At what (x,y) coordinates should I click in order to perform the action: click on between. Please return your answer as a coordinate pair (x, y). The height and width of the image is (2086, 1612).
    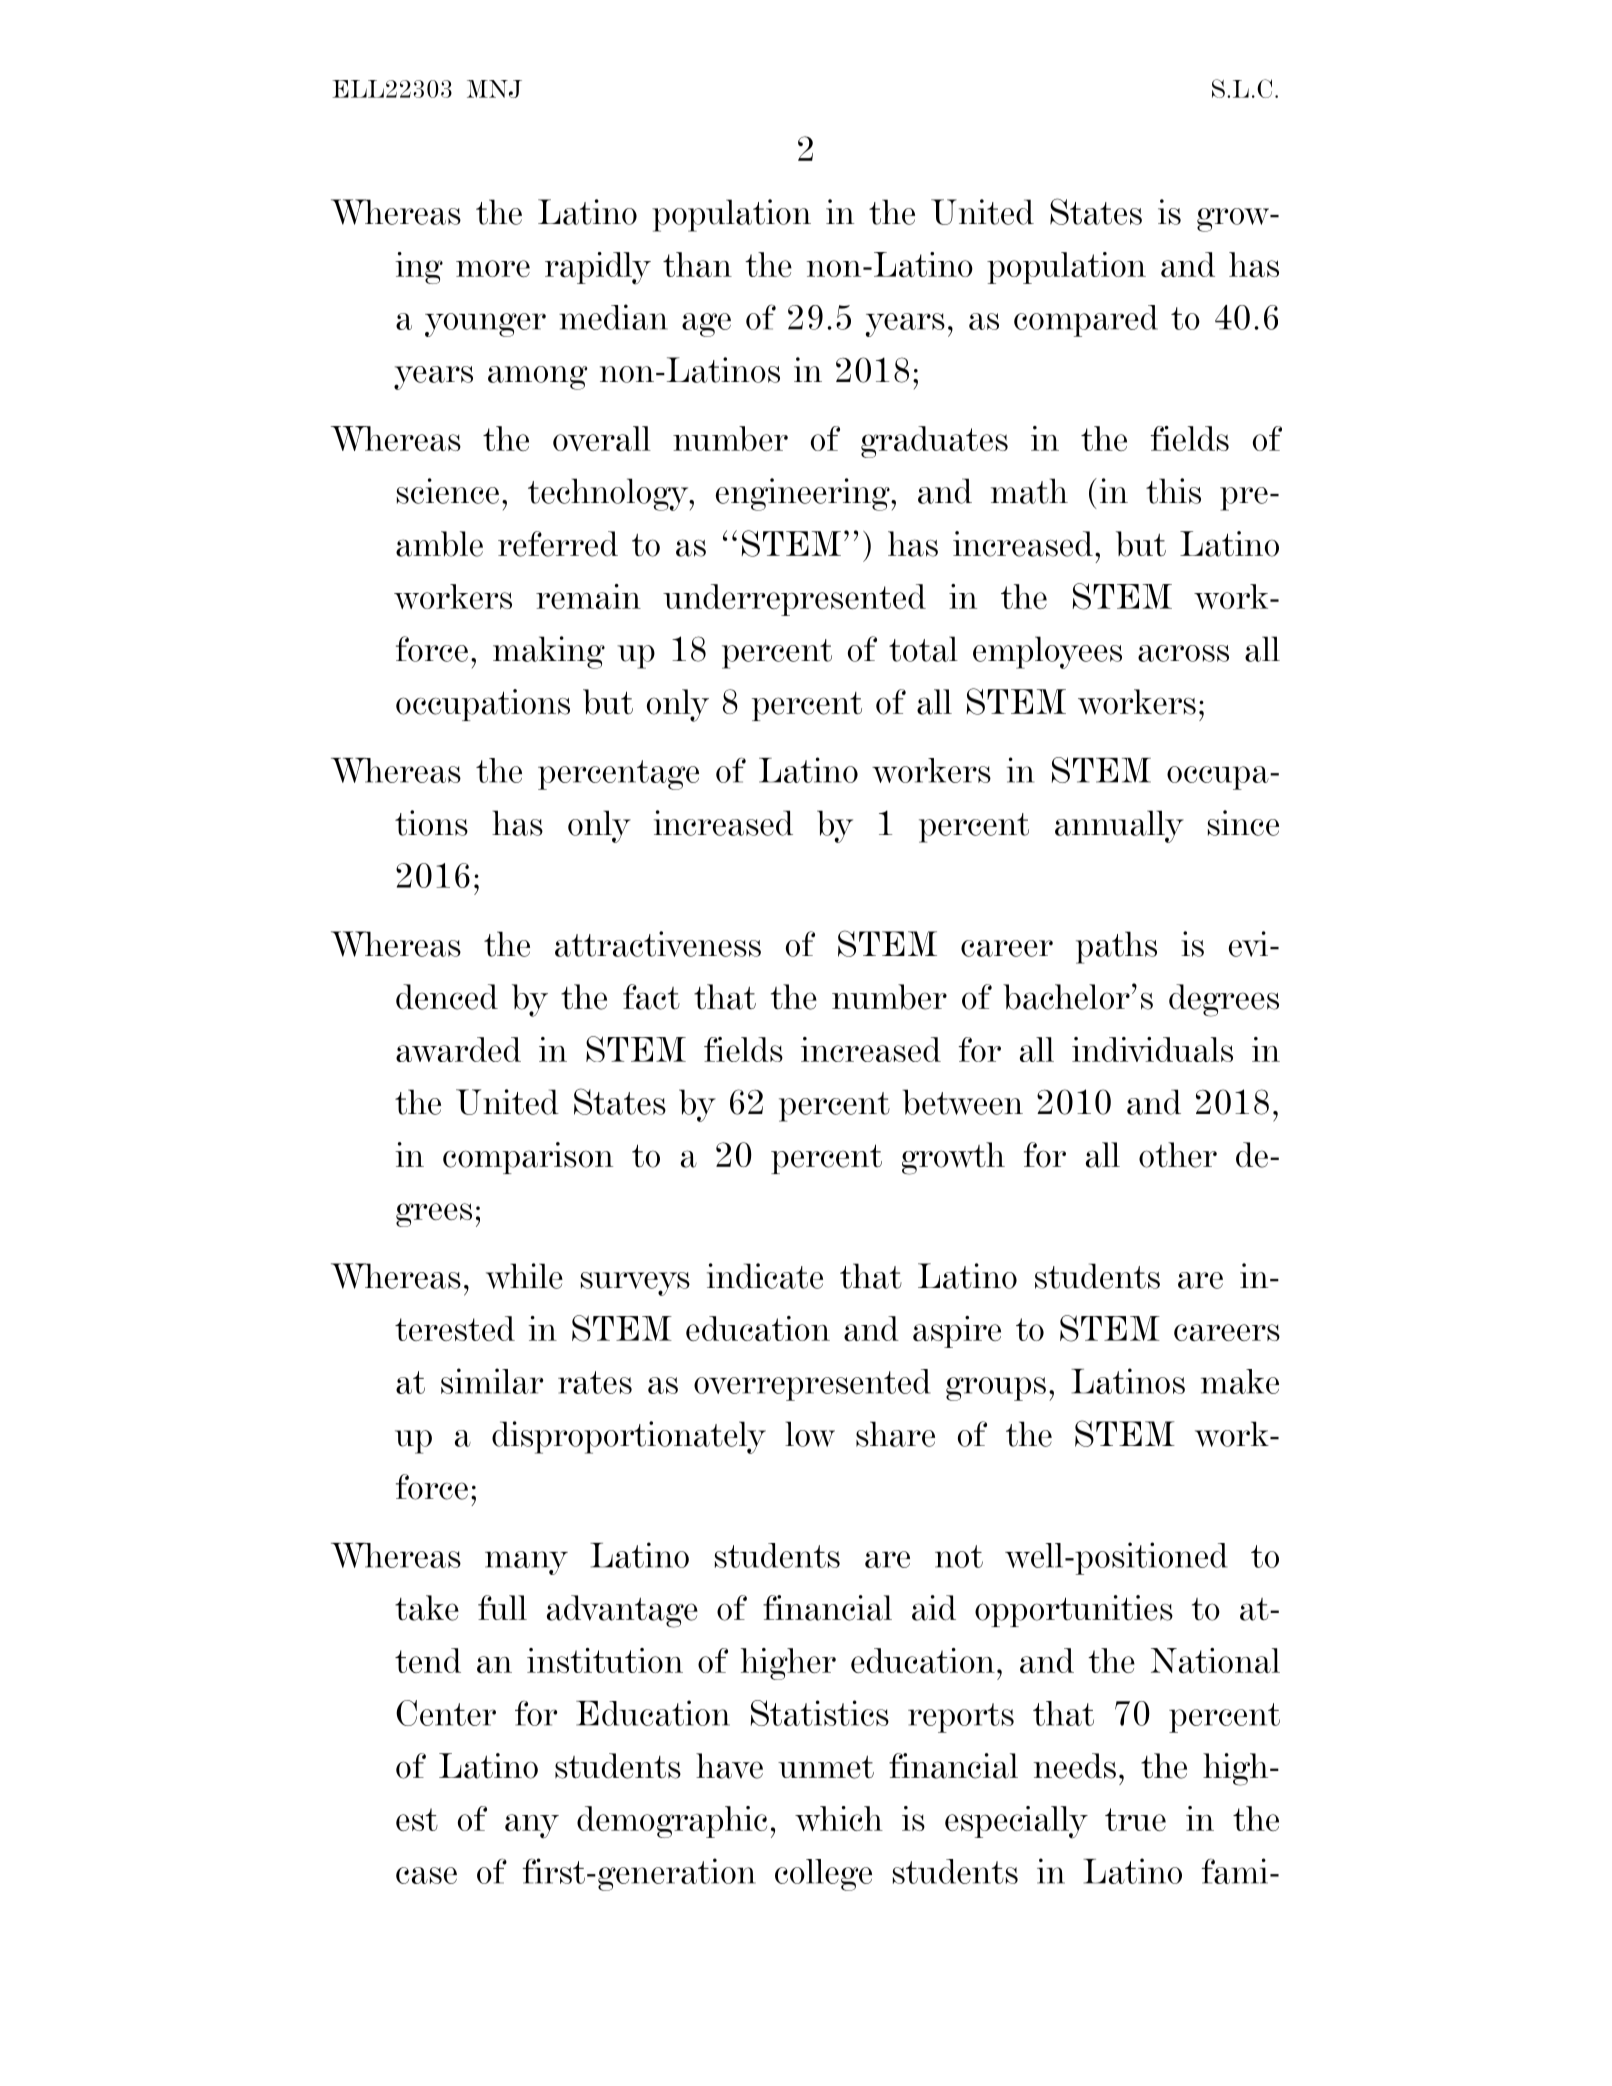
    Looking at the image, I should click on (963, 1102).
